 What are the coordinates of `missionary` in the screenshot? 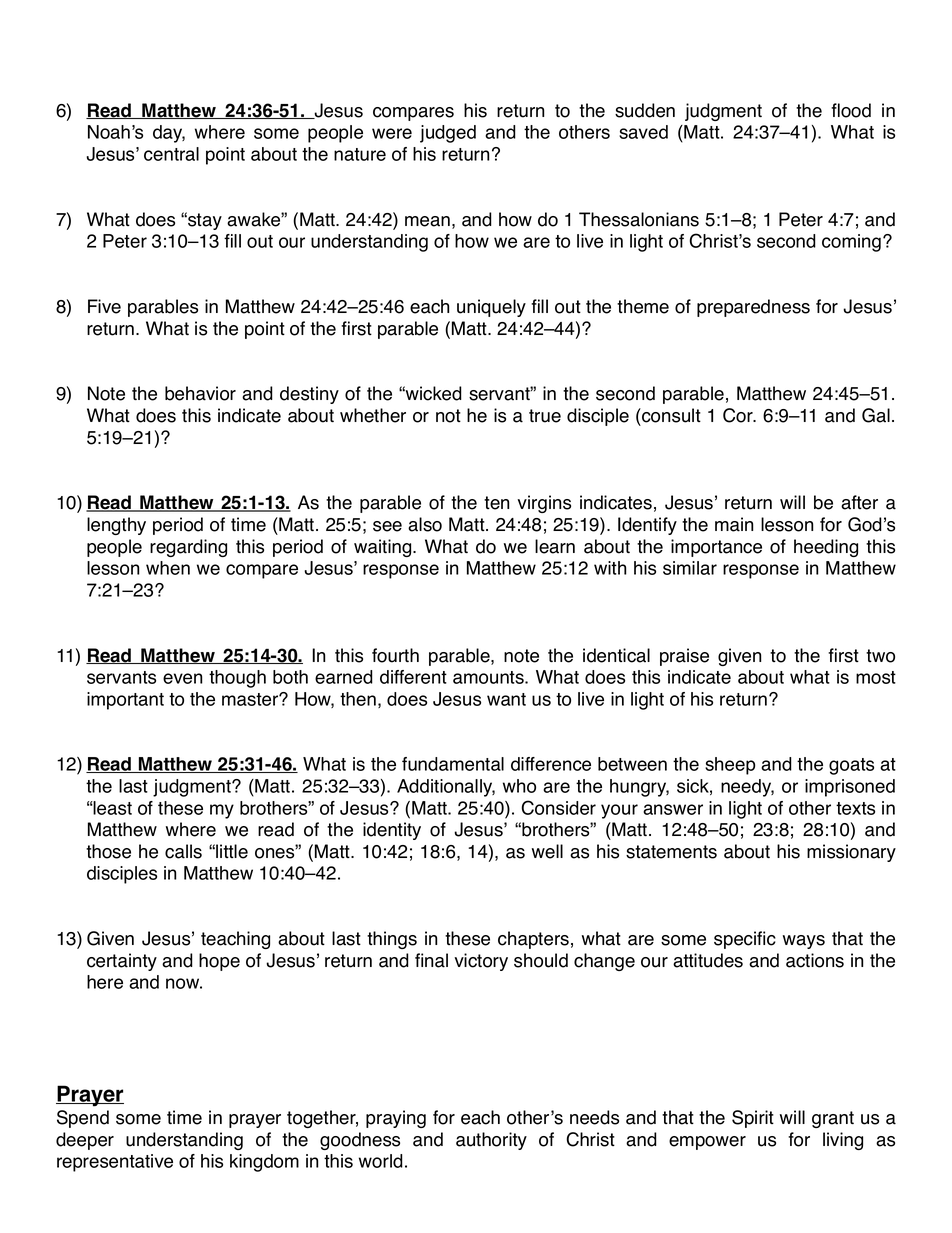 It's located at (851, 853).
